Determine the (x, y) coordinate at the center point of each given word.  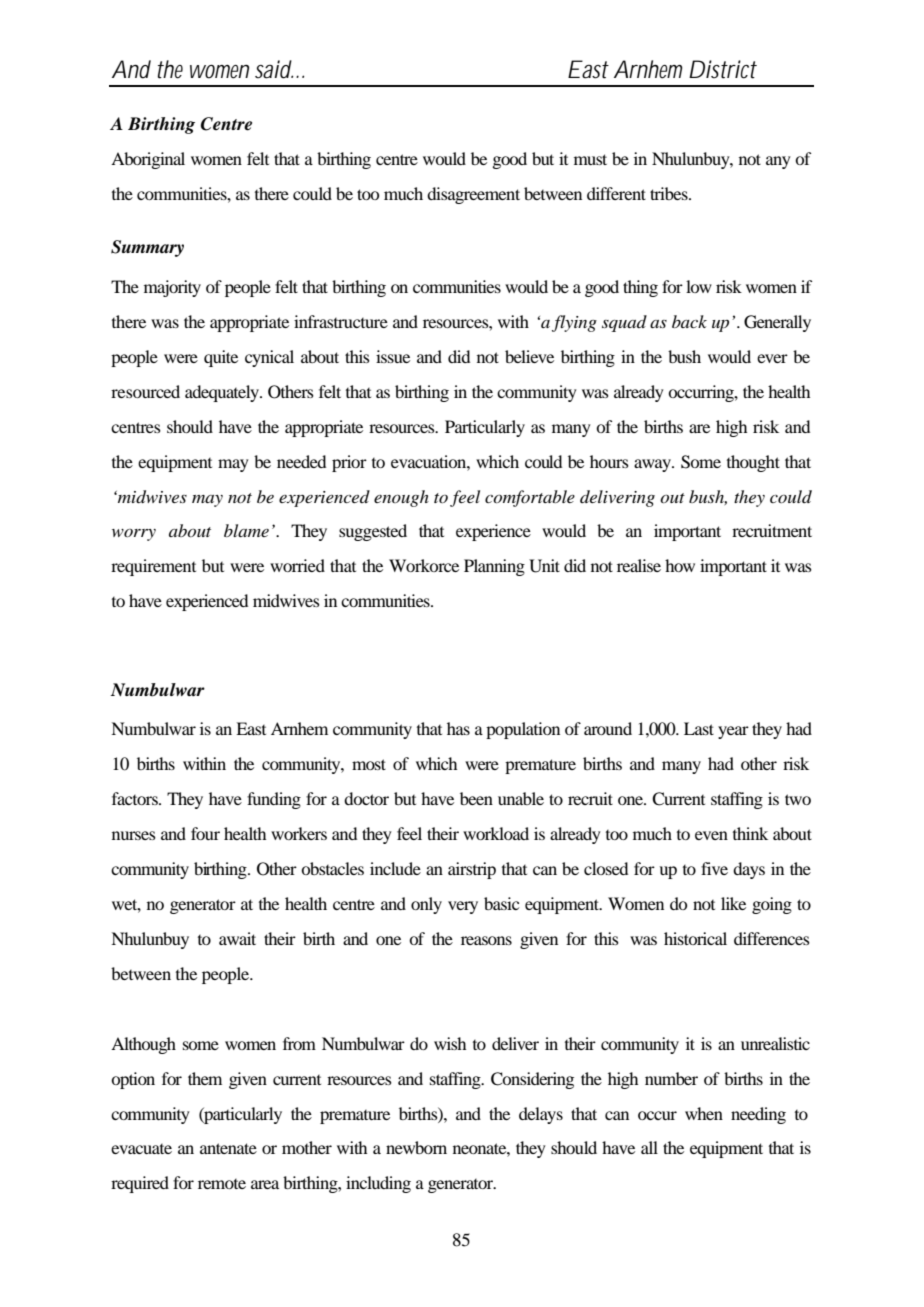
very (463, 907)
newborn (416, 1147)
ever (772, 358)
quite (221, 358)
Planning (494, 567)
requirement (153, 567)
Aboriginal (148, 160)
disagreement (473, 195)
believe (529, 356)
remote (222, 1184)
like (733, 903)
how (680, 565)
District (723, 69)
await (237, 938)
